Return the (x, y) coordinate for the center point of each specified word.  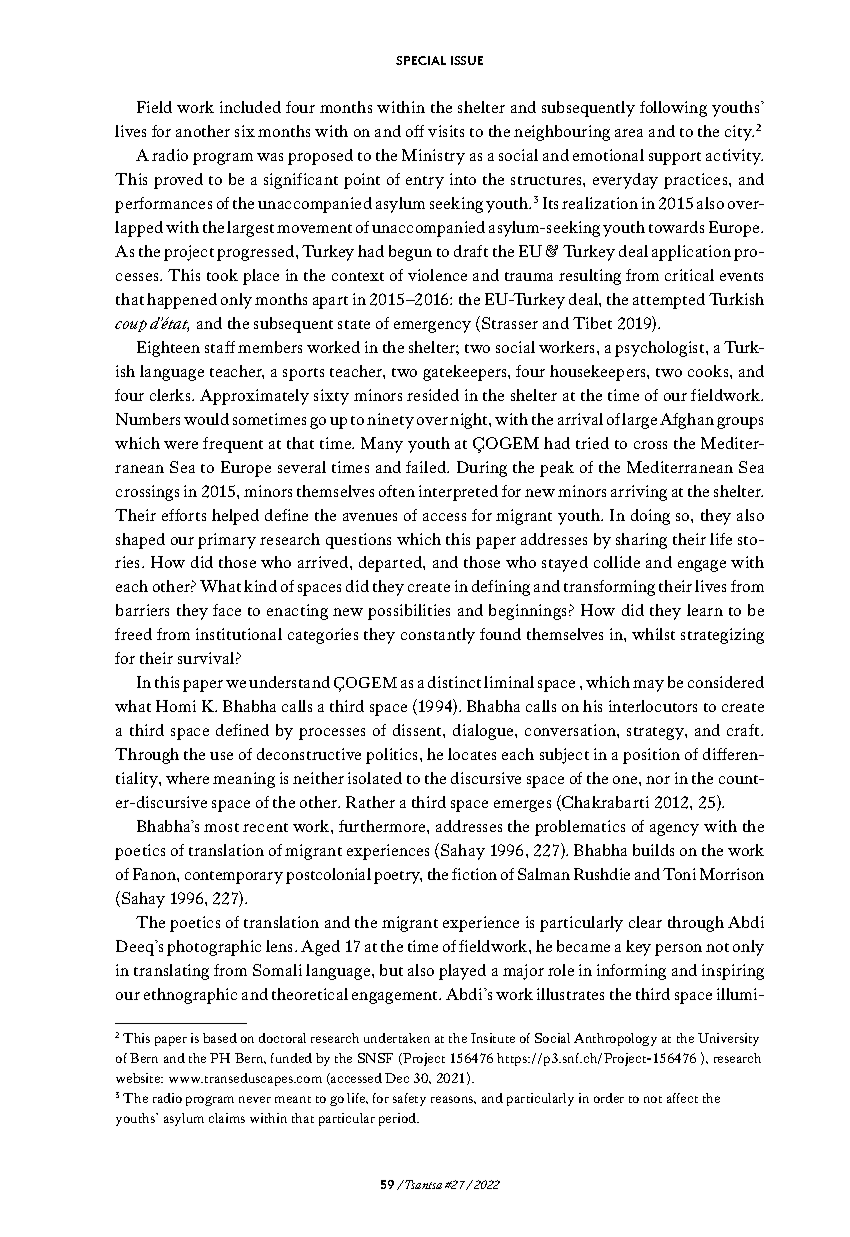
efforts (184, 515)
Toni (679, 874)
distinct (454, 682)
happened (182, 301)
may (648, 686)
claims (227, 1118)
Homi (176, 706)
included (250, 107)
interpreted (458, 493)
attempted (669, 301)
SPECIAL (421, 60)
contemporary (234, 877)
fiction (474, 874)
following (673, 109)
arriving (639, 493)
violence (437, 275)
